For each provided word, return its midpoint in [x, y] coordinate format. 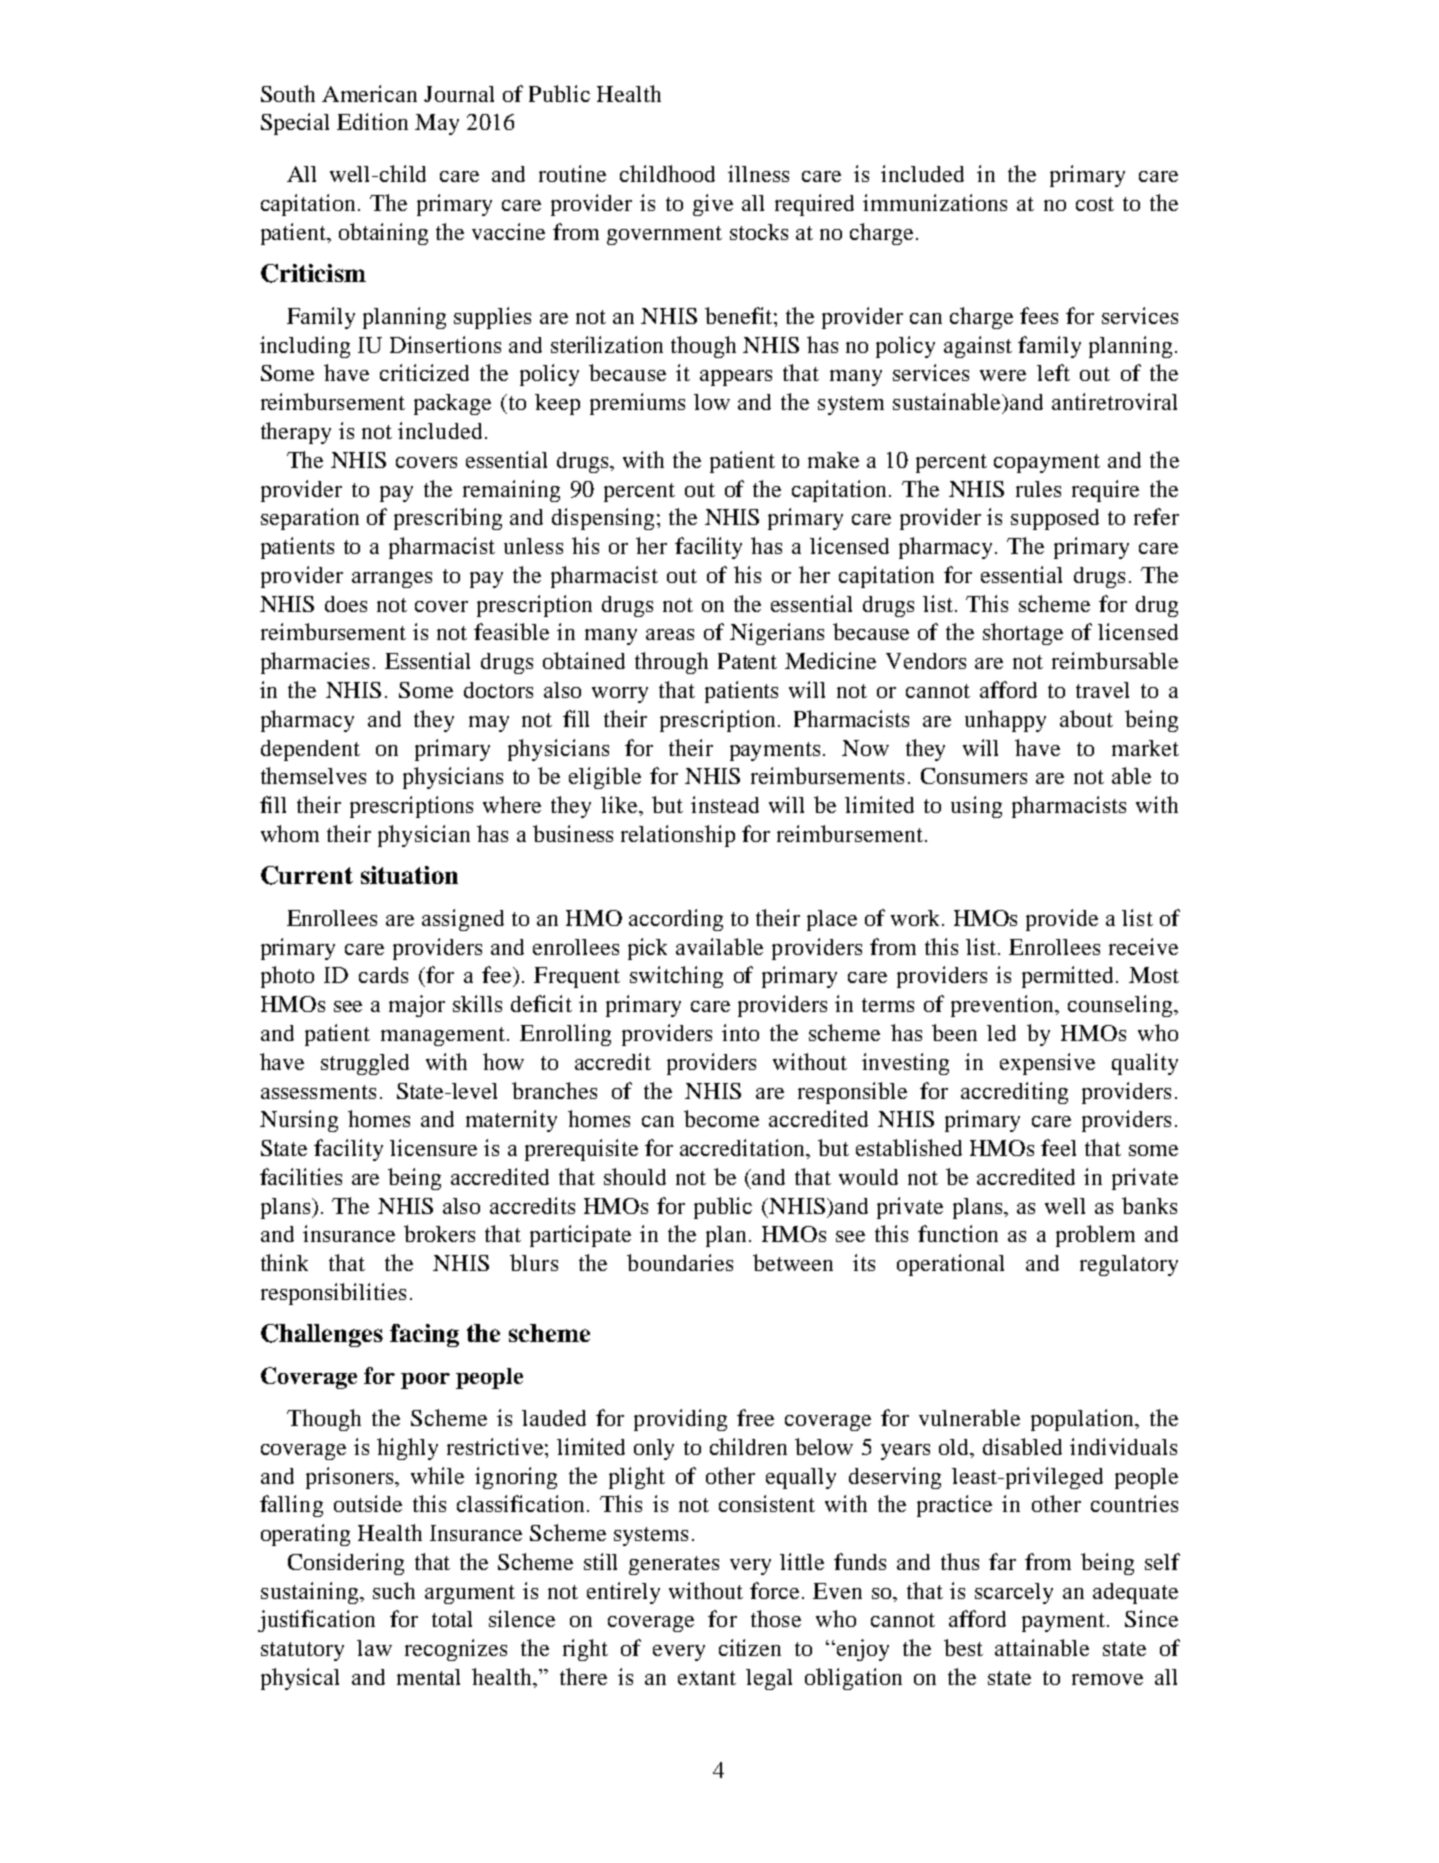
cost [1095, 204]
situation [409, 875]
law [374, 1648]
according [676, 920]
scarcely [1014, 1593]
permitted [1069, 977]
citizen [750, 1647]
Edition [372, 121]
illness [758, 173]
